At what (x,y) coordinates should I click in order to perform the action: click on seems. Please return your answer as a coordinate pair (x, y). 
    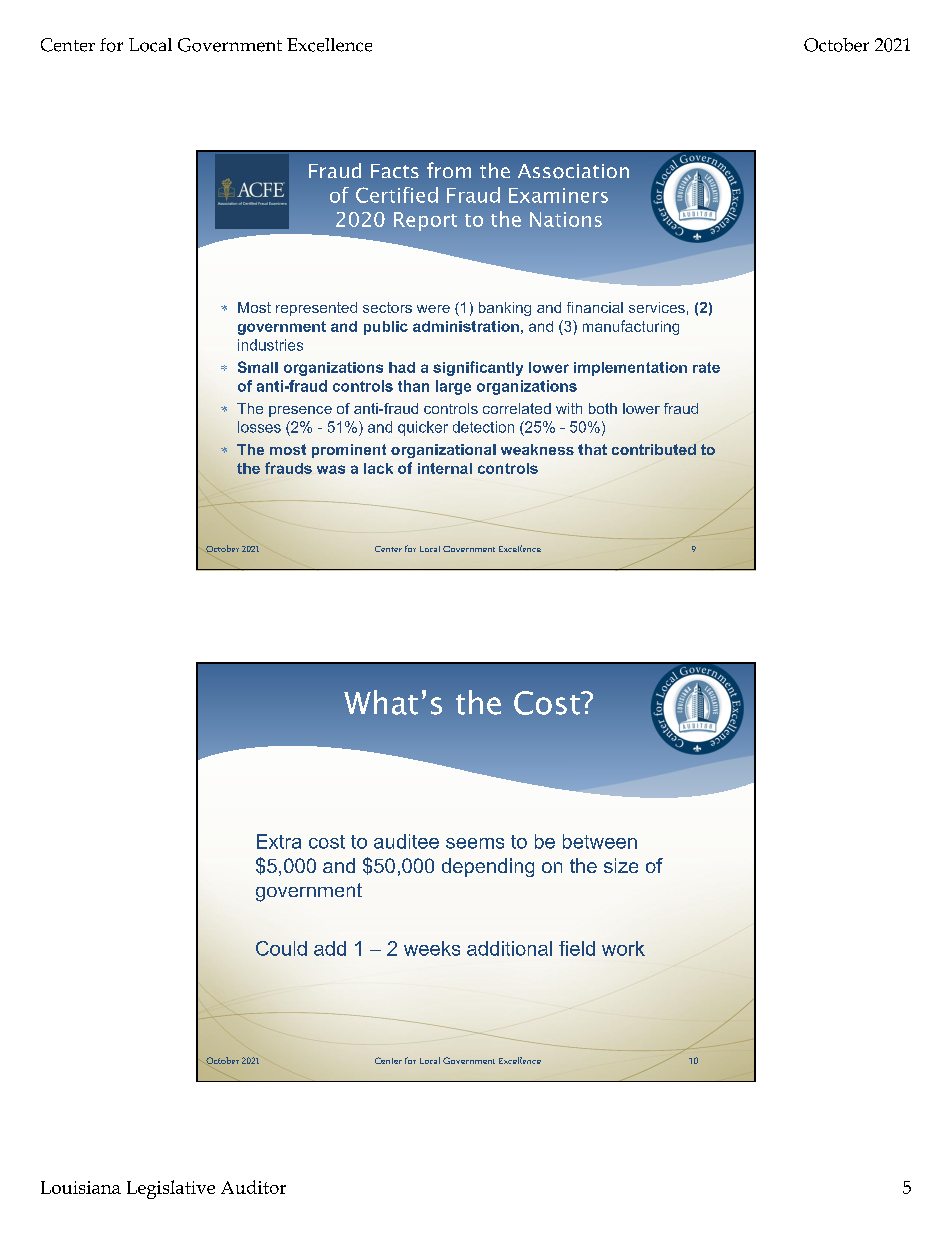
    Looking at the image, I should click on (475, 843).
